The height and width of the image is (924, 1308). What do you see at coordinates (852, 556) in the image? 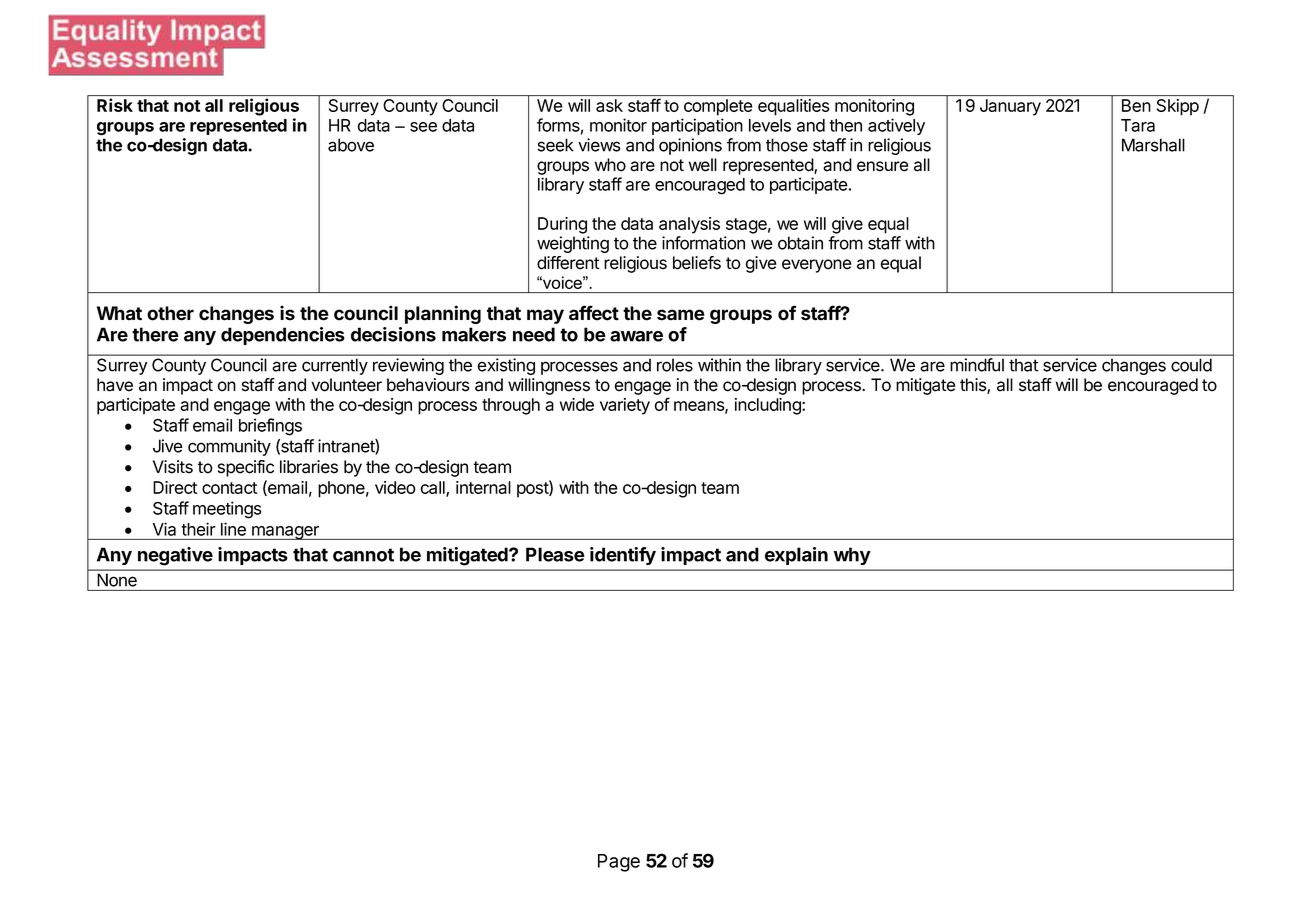
I see `why` at bounding box center [852, 556].
